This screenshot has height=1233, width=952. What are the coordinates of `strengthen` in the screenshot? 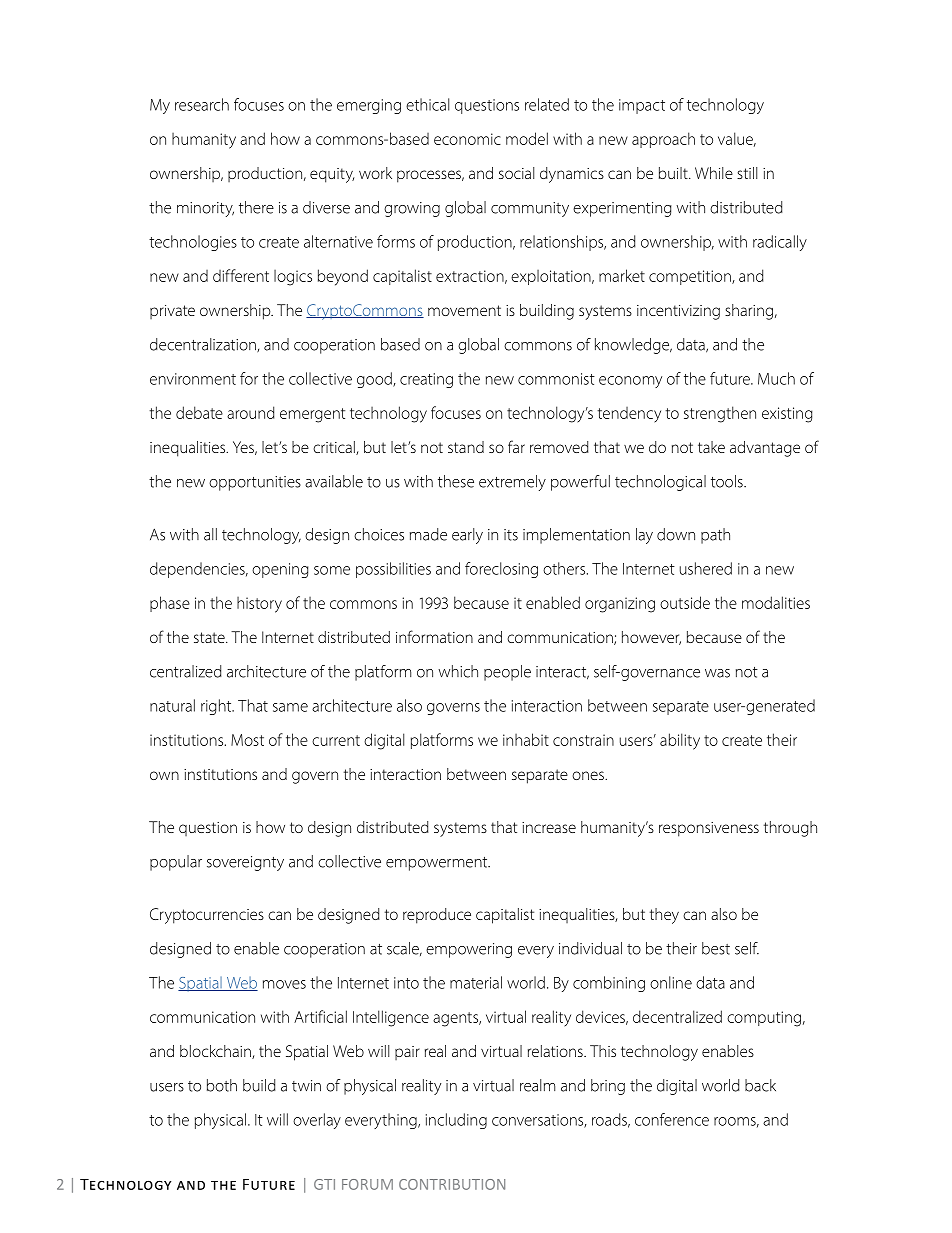 It's located at (720, 414).
